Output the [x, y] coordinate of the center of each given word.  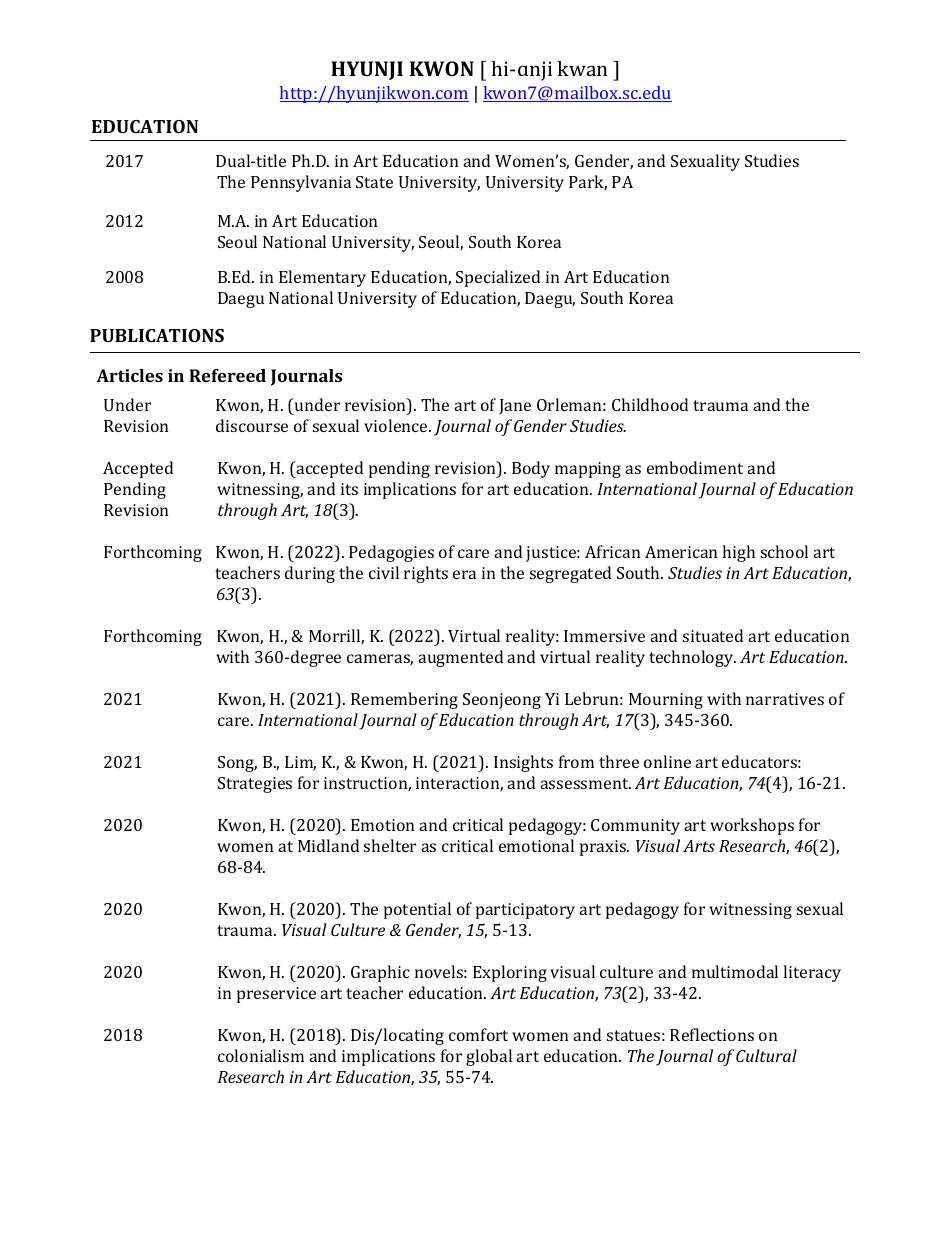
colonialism [261, 1055]
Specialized [498, 278]
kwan [582, 68]
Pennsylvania [301, 183]
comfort [478, 1034]
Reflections [712, 1034]
